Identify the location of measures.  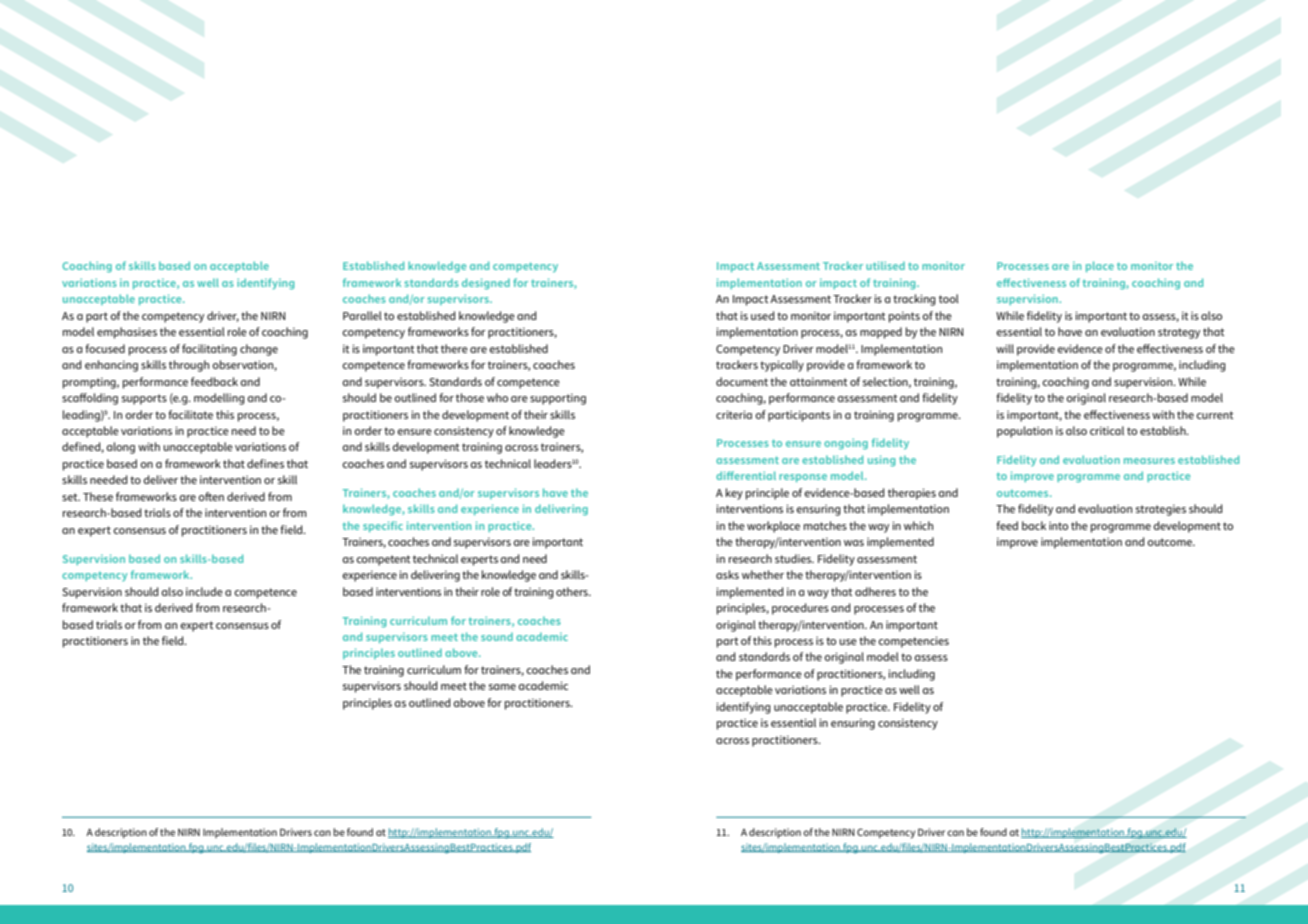
(1149, 461).
